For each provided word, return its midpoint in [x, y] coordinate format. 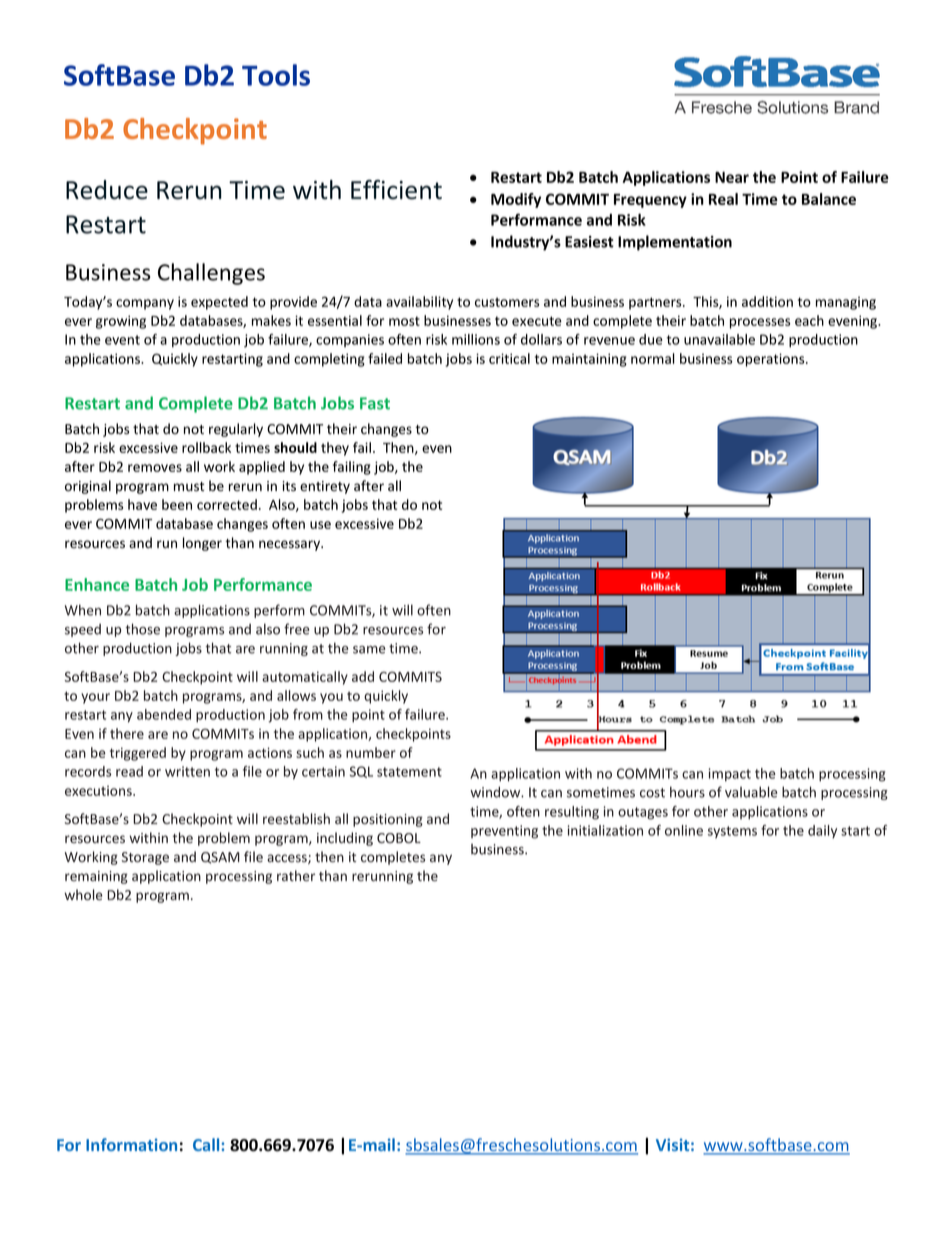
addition [767, 301]
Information [131, 1144]
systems [732, 832]
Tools [276, 75]
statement [409, 772]
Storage [145, 858]
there [127, 733]
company [145, 304]
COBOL [399, 838]
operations [772, 360]
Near [732, 177]
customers [507, 302]
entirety [325, 487]
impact [730, 774]
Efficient [396, 190]
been [177, 504]
